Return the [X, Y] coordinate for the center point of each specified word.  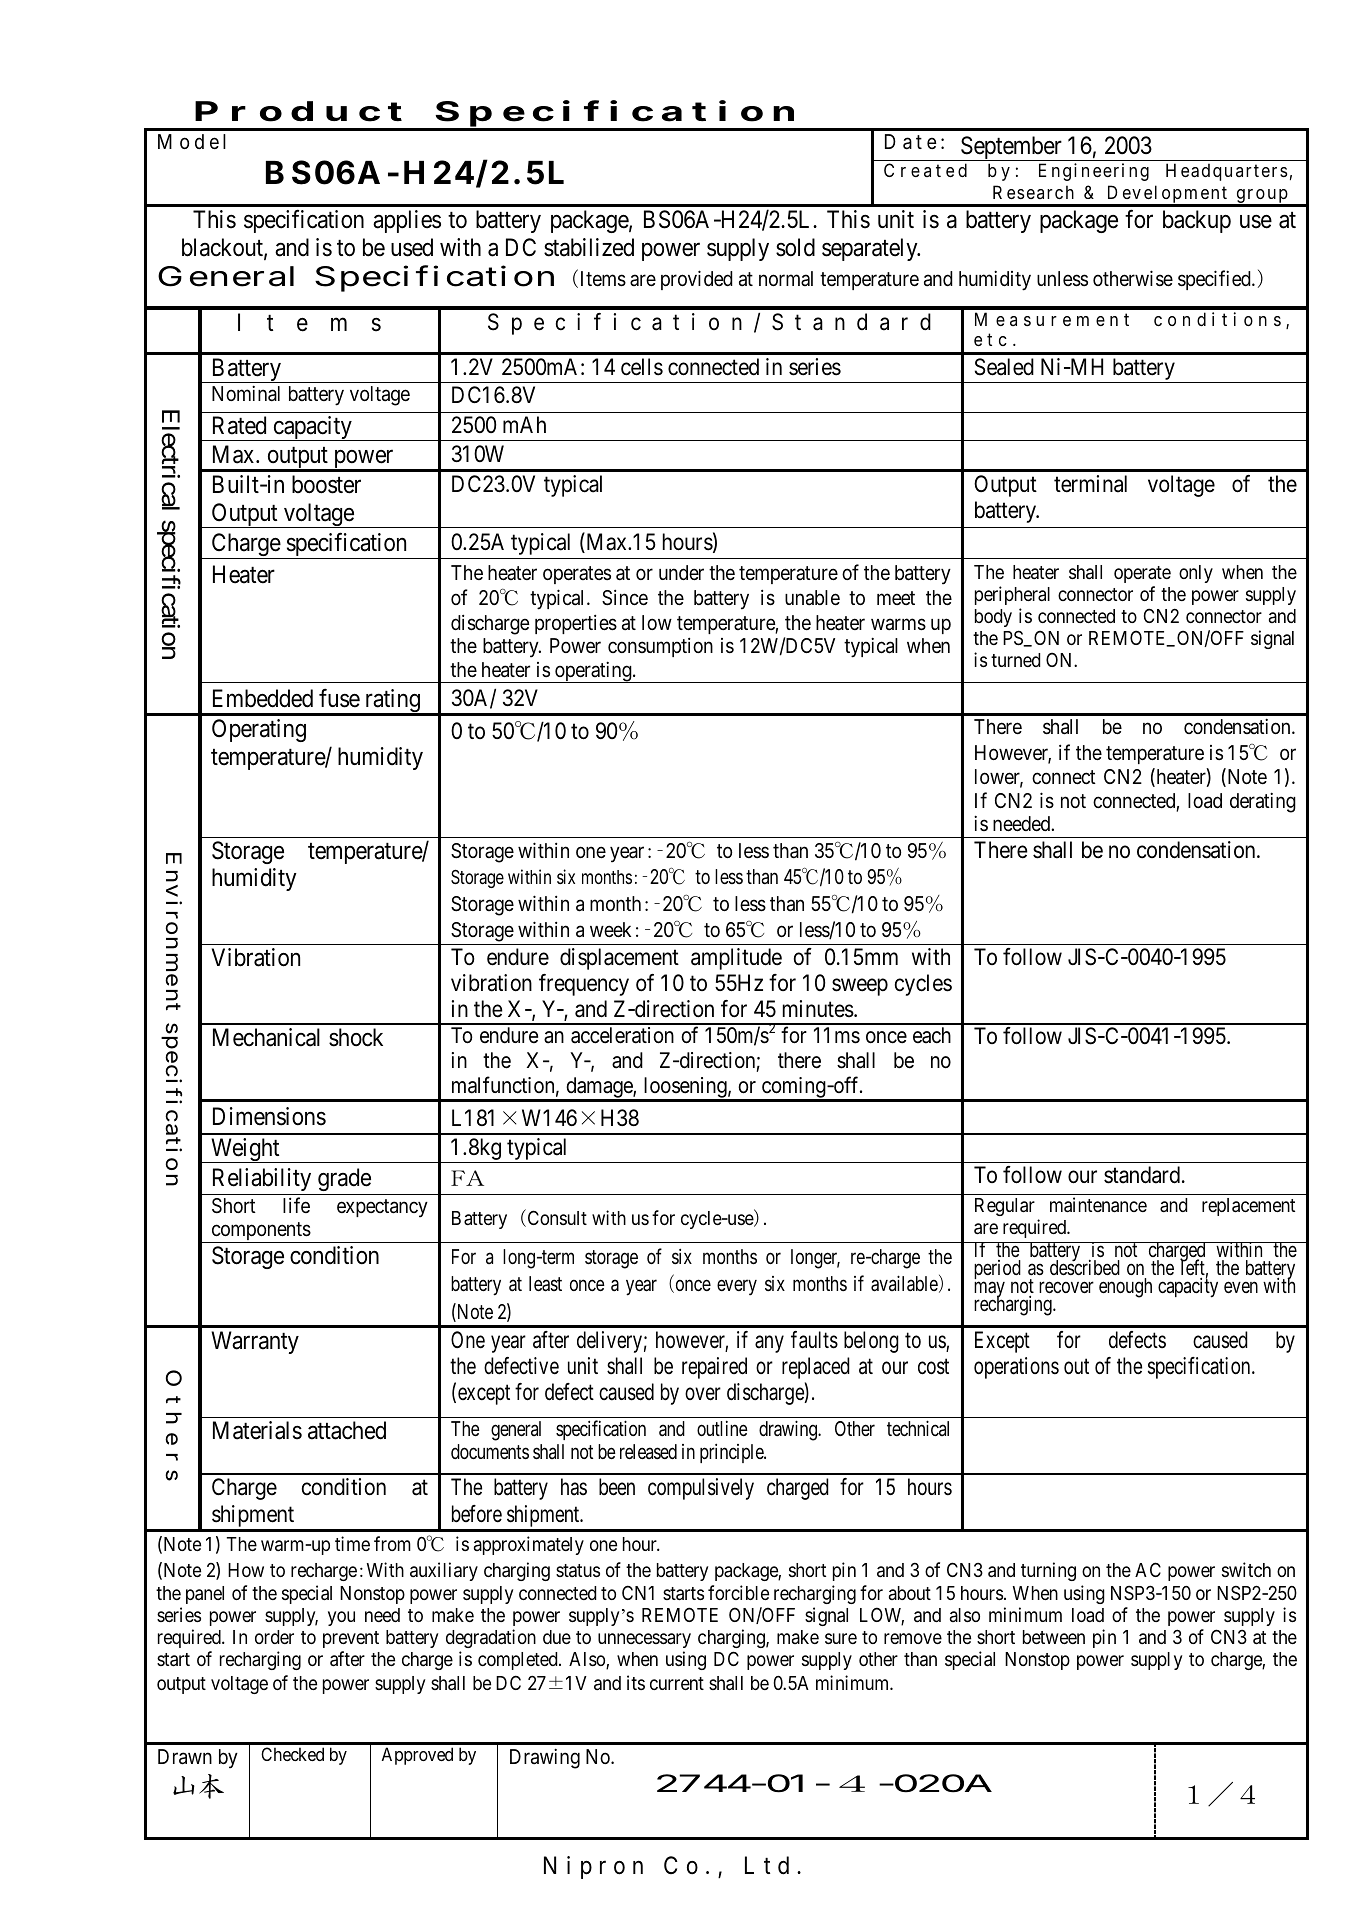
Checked [292, 1754]
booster [326, 484]
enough [1125, 1288]
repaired [714, 1368]
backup [1197, 221]
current [677, 1683]
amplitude [736, 959]
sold [795, 247]
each [932, 1035]
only [1196, 574]
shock [356, 1037]
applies [407, 221]
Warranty [255, 1342]
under [681, 573]
